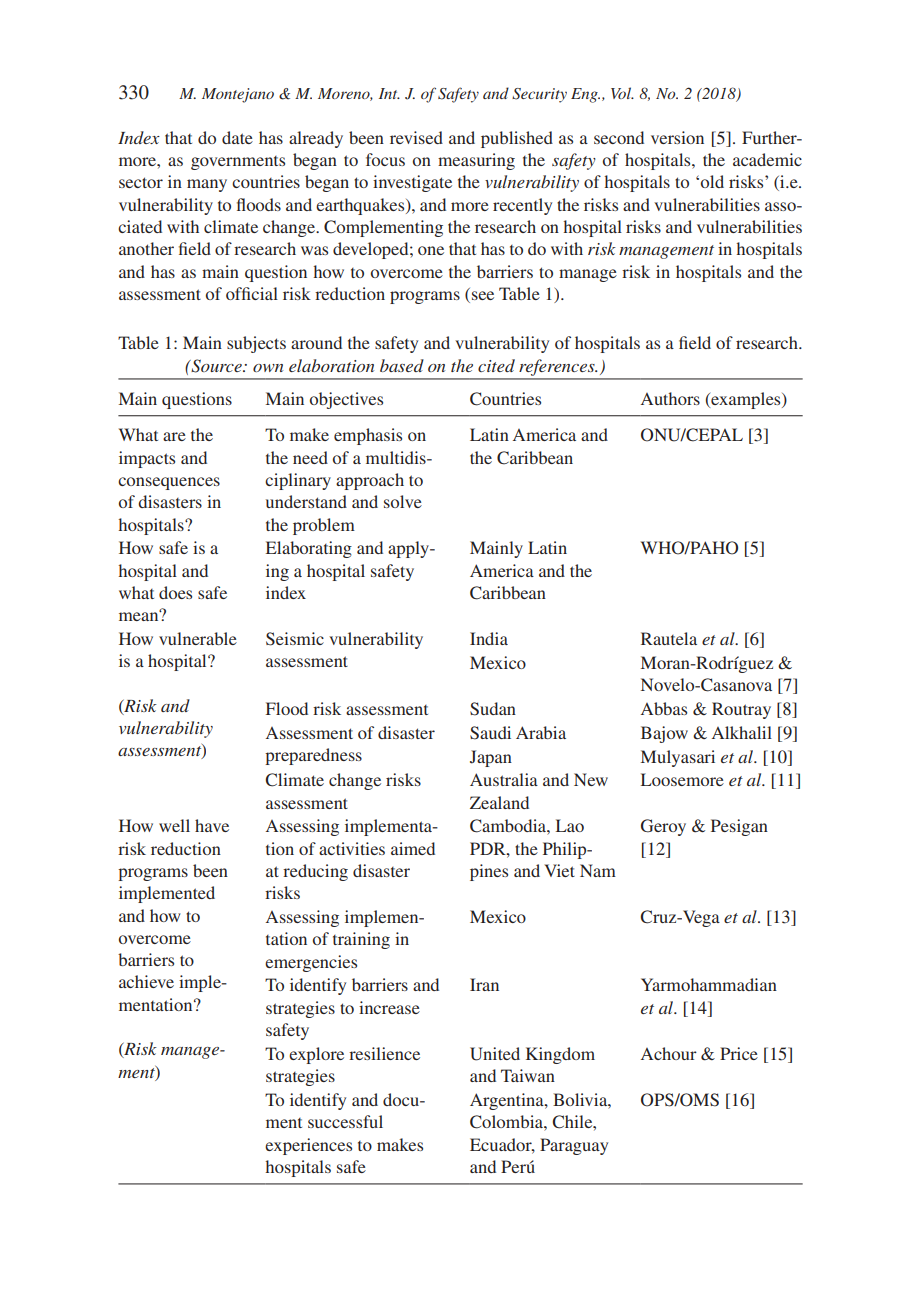 The height and width of the document is (1316, 921). I want to click on Price, so click(739, 1053).
